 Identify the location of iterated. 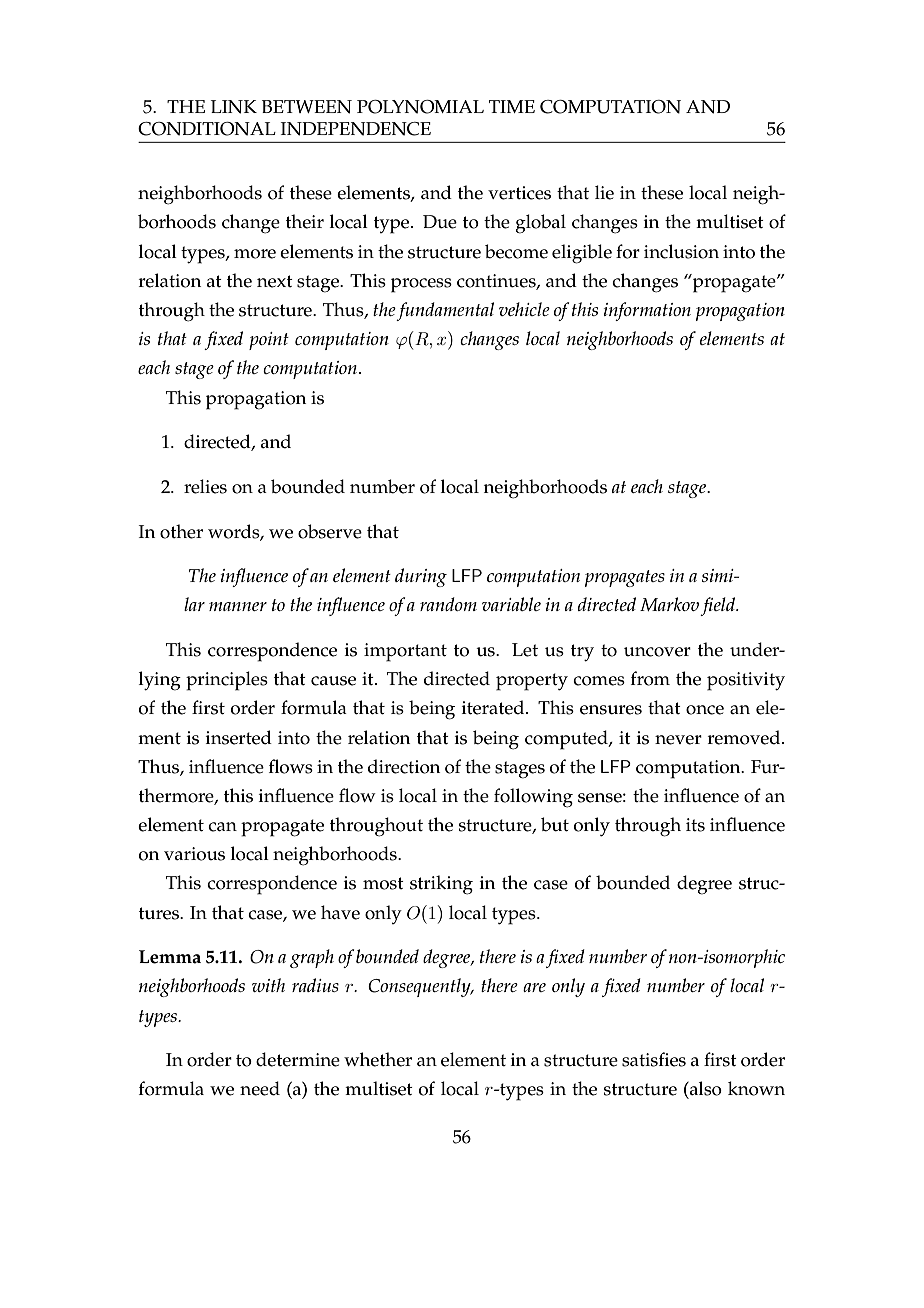
(494, 707).
